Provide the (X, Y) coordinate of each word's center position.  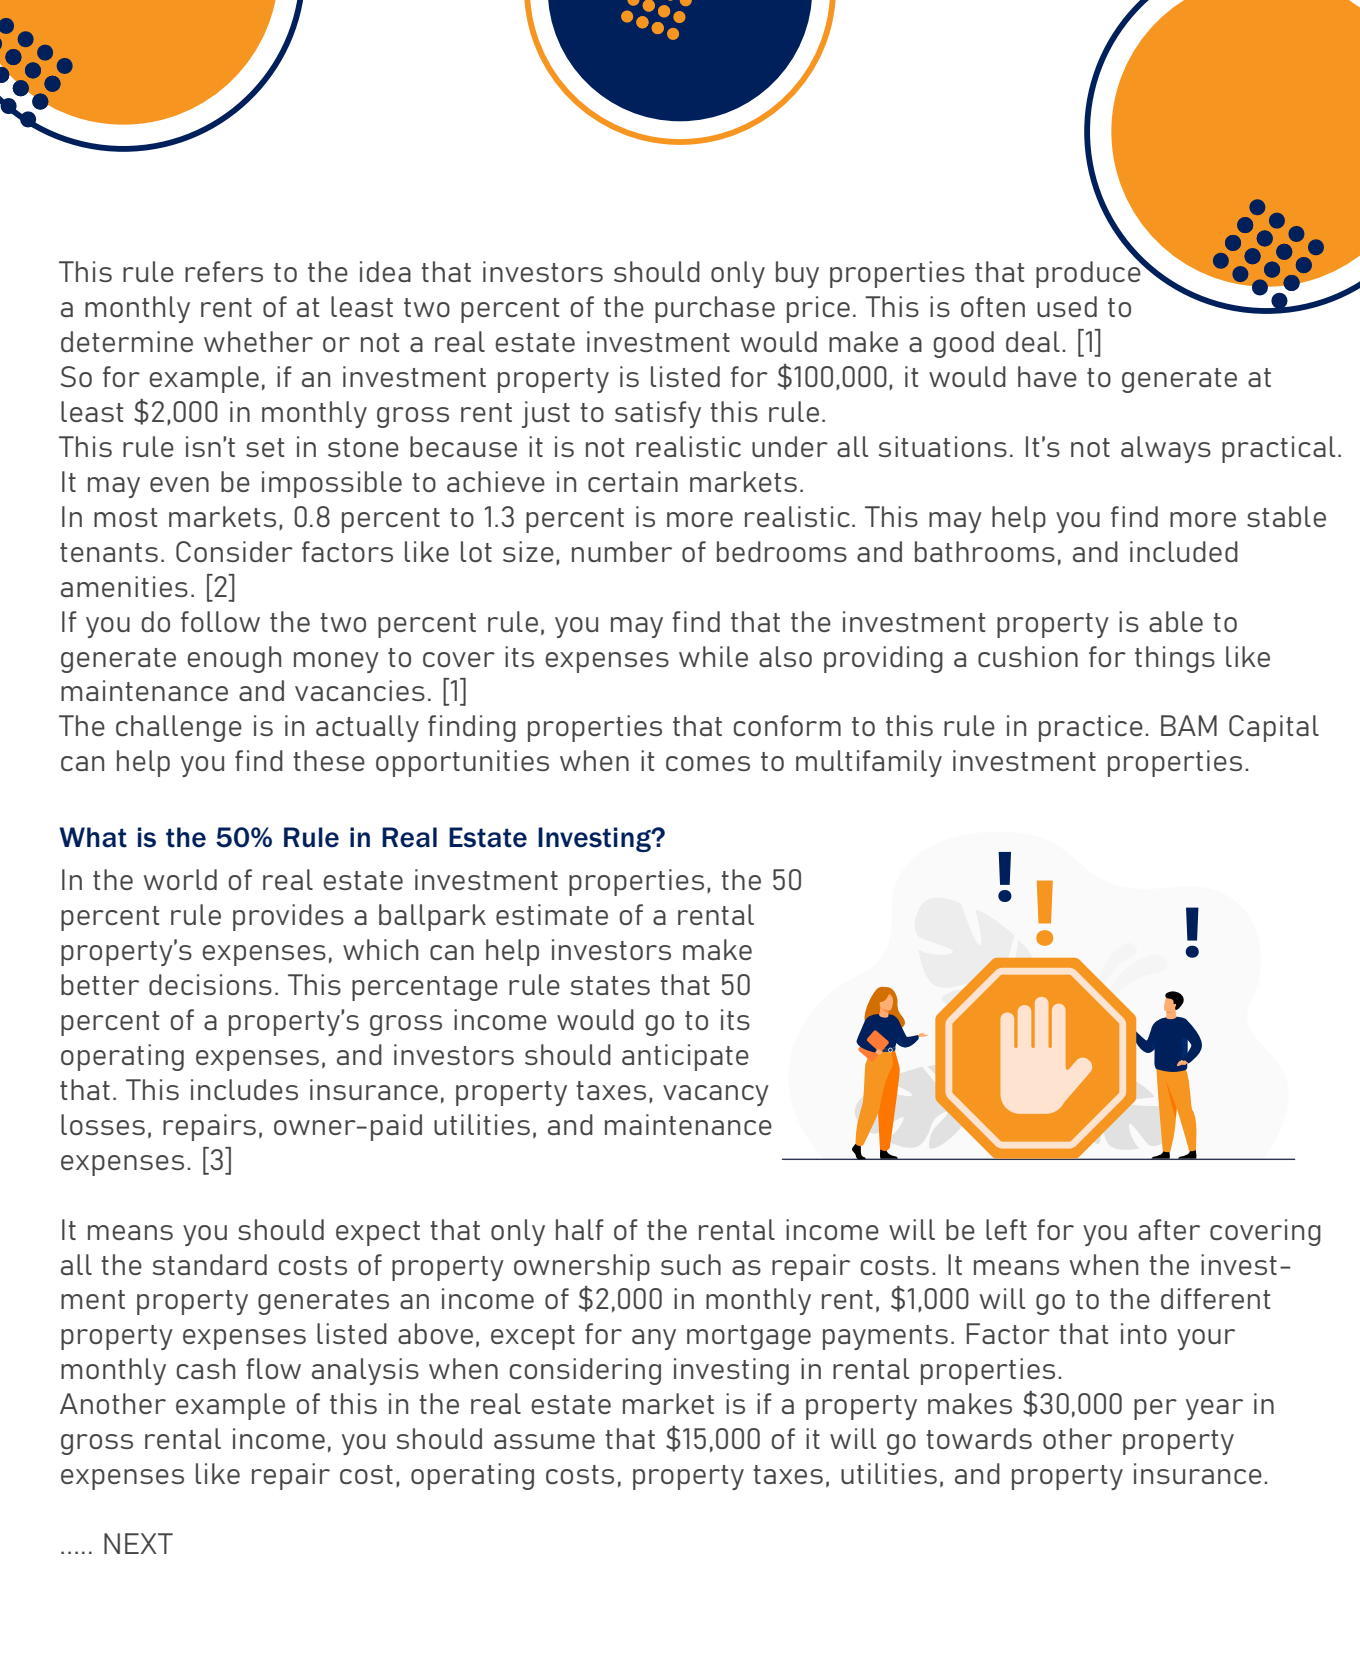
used (1067, 306)
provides (288, 917)
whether (258, 341)
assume (544, 1441)
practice (1091, 728)
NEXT (138, 1543)
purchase (715, 309)
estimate (552, 914)
